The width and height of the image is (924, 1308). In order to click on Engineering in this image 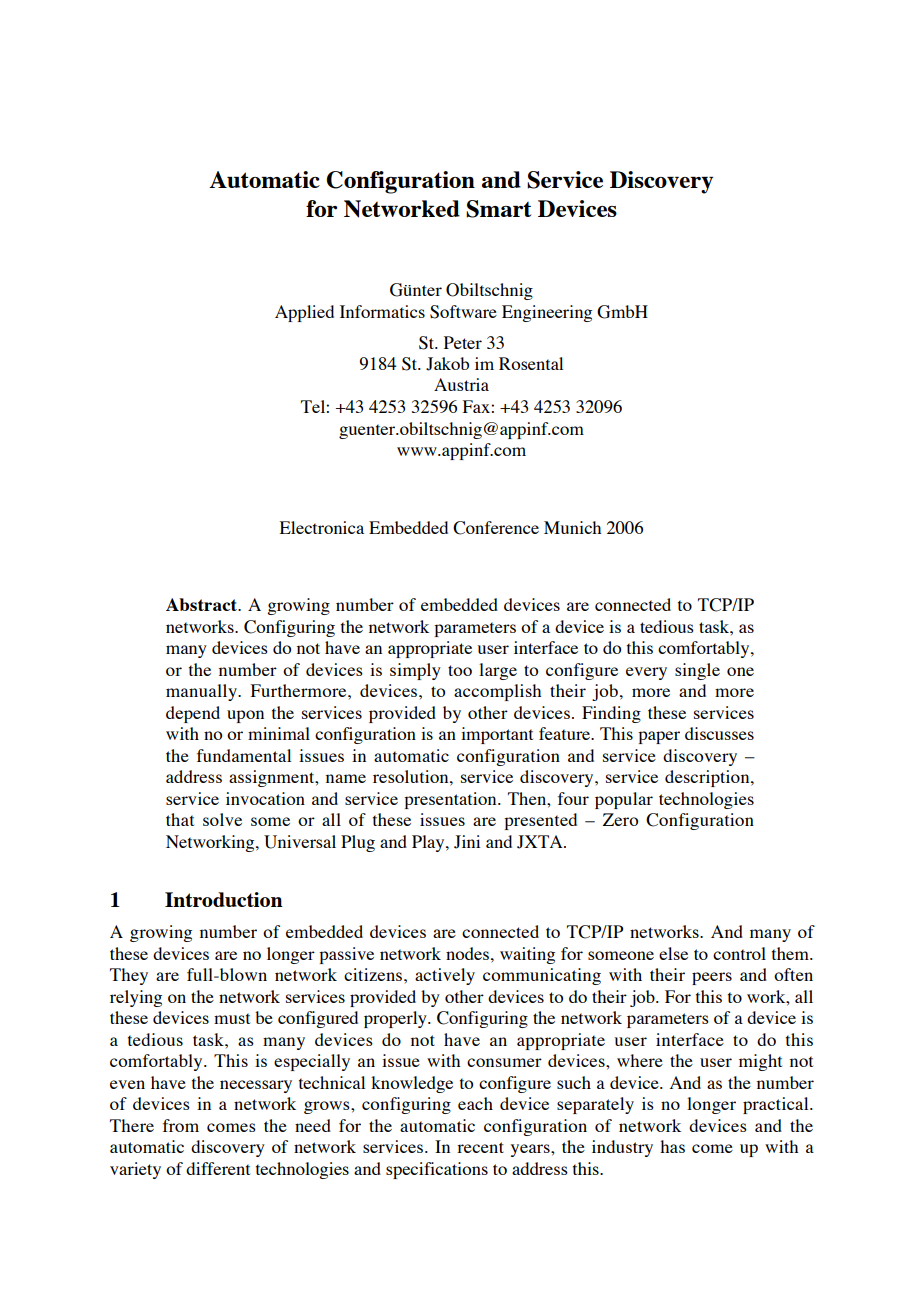, I will do `click(547, 313)`.
